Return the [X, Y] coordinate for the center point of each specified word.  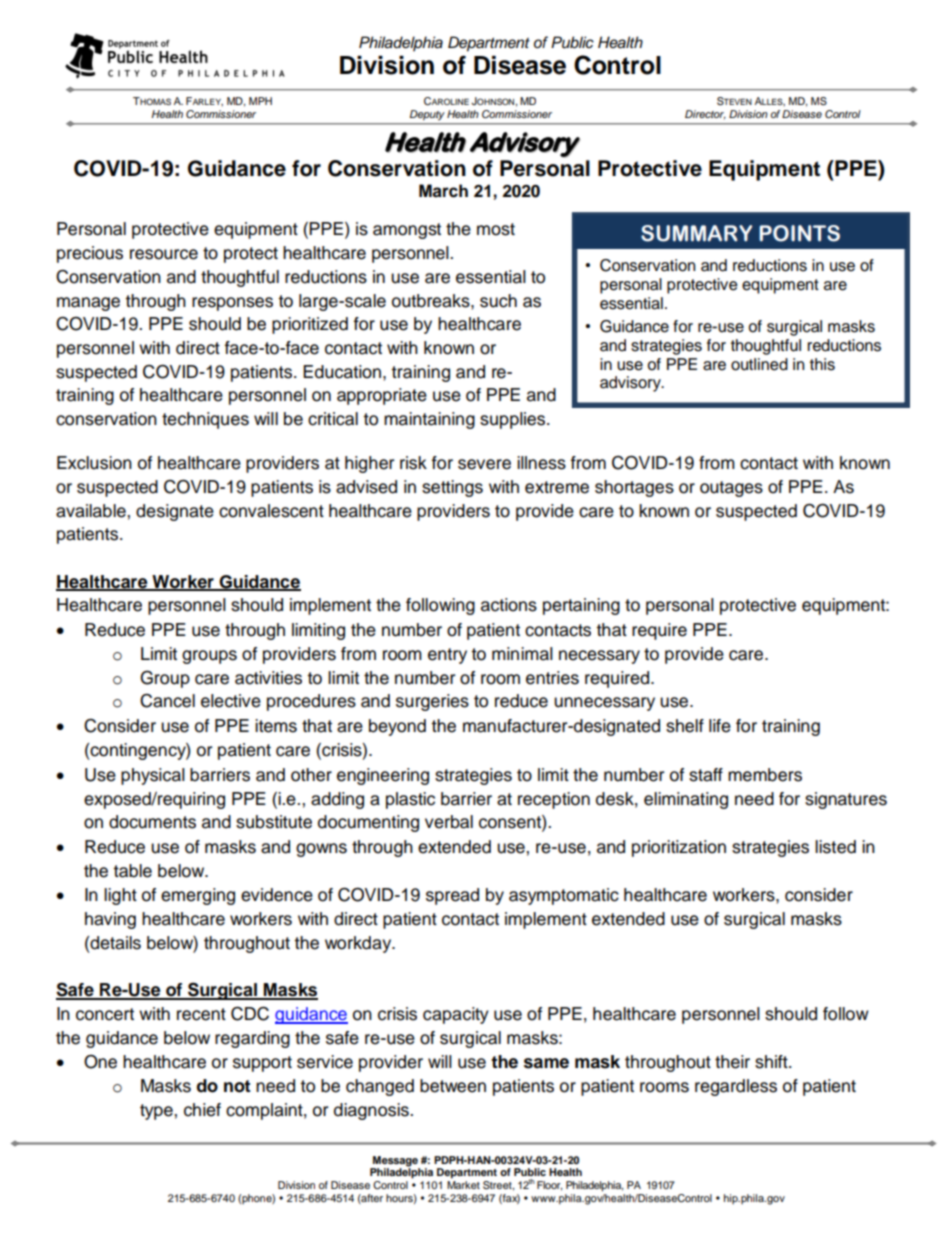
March [443, 191]
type [157, 1112]
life [720, 726]
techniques [205, 420]
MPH [260, 101]
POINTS [799, 233]
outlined [759, 364]
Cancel [167, 701]
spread [452, 896]
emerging [198, 896]
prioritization [679, 848]
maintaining [429, 420]
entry [447, 656]
